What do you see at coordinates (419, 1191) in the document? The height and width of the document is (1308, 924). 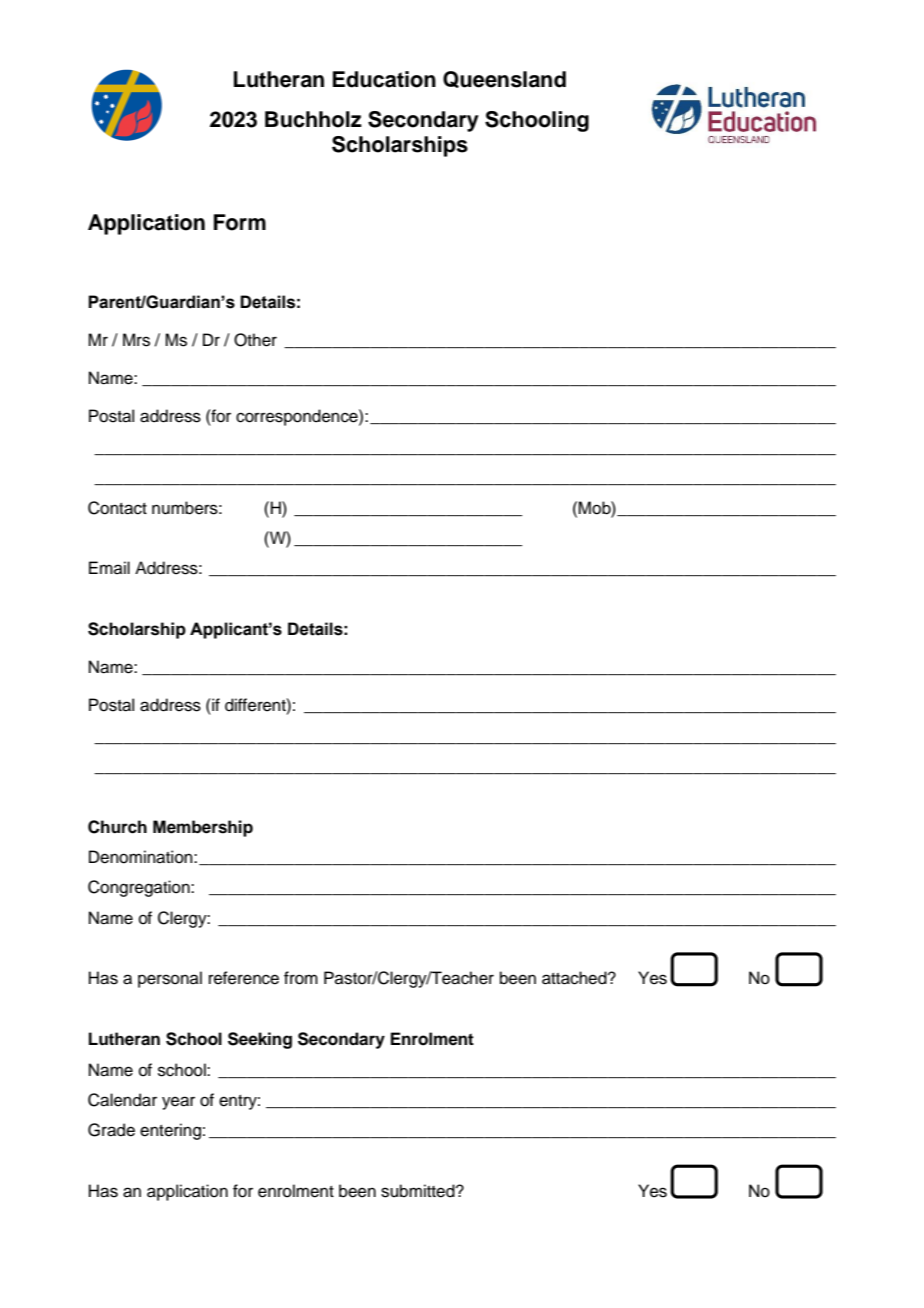 I see `submitted` at bounding box center [419, 1191].
